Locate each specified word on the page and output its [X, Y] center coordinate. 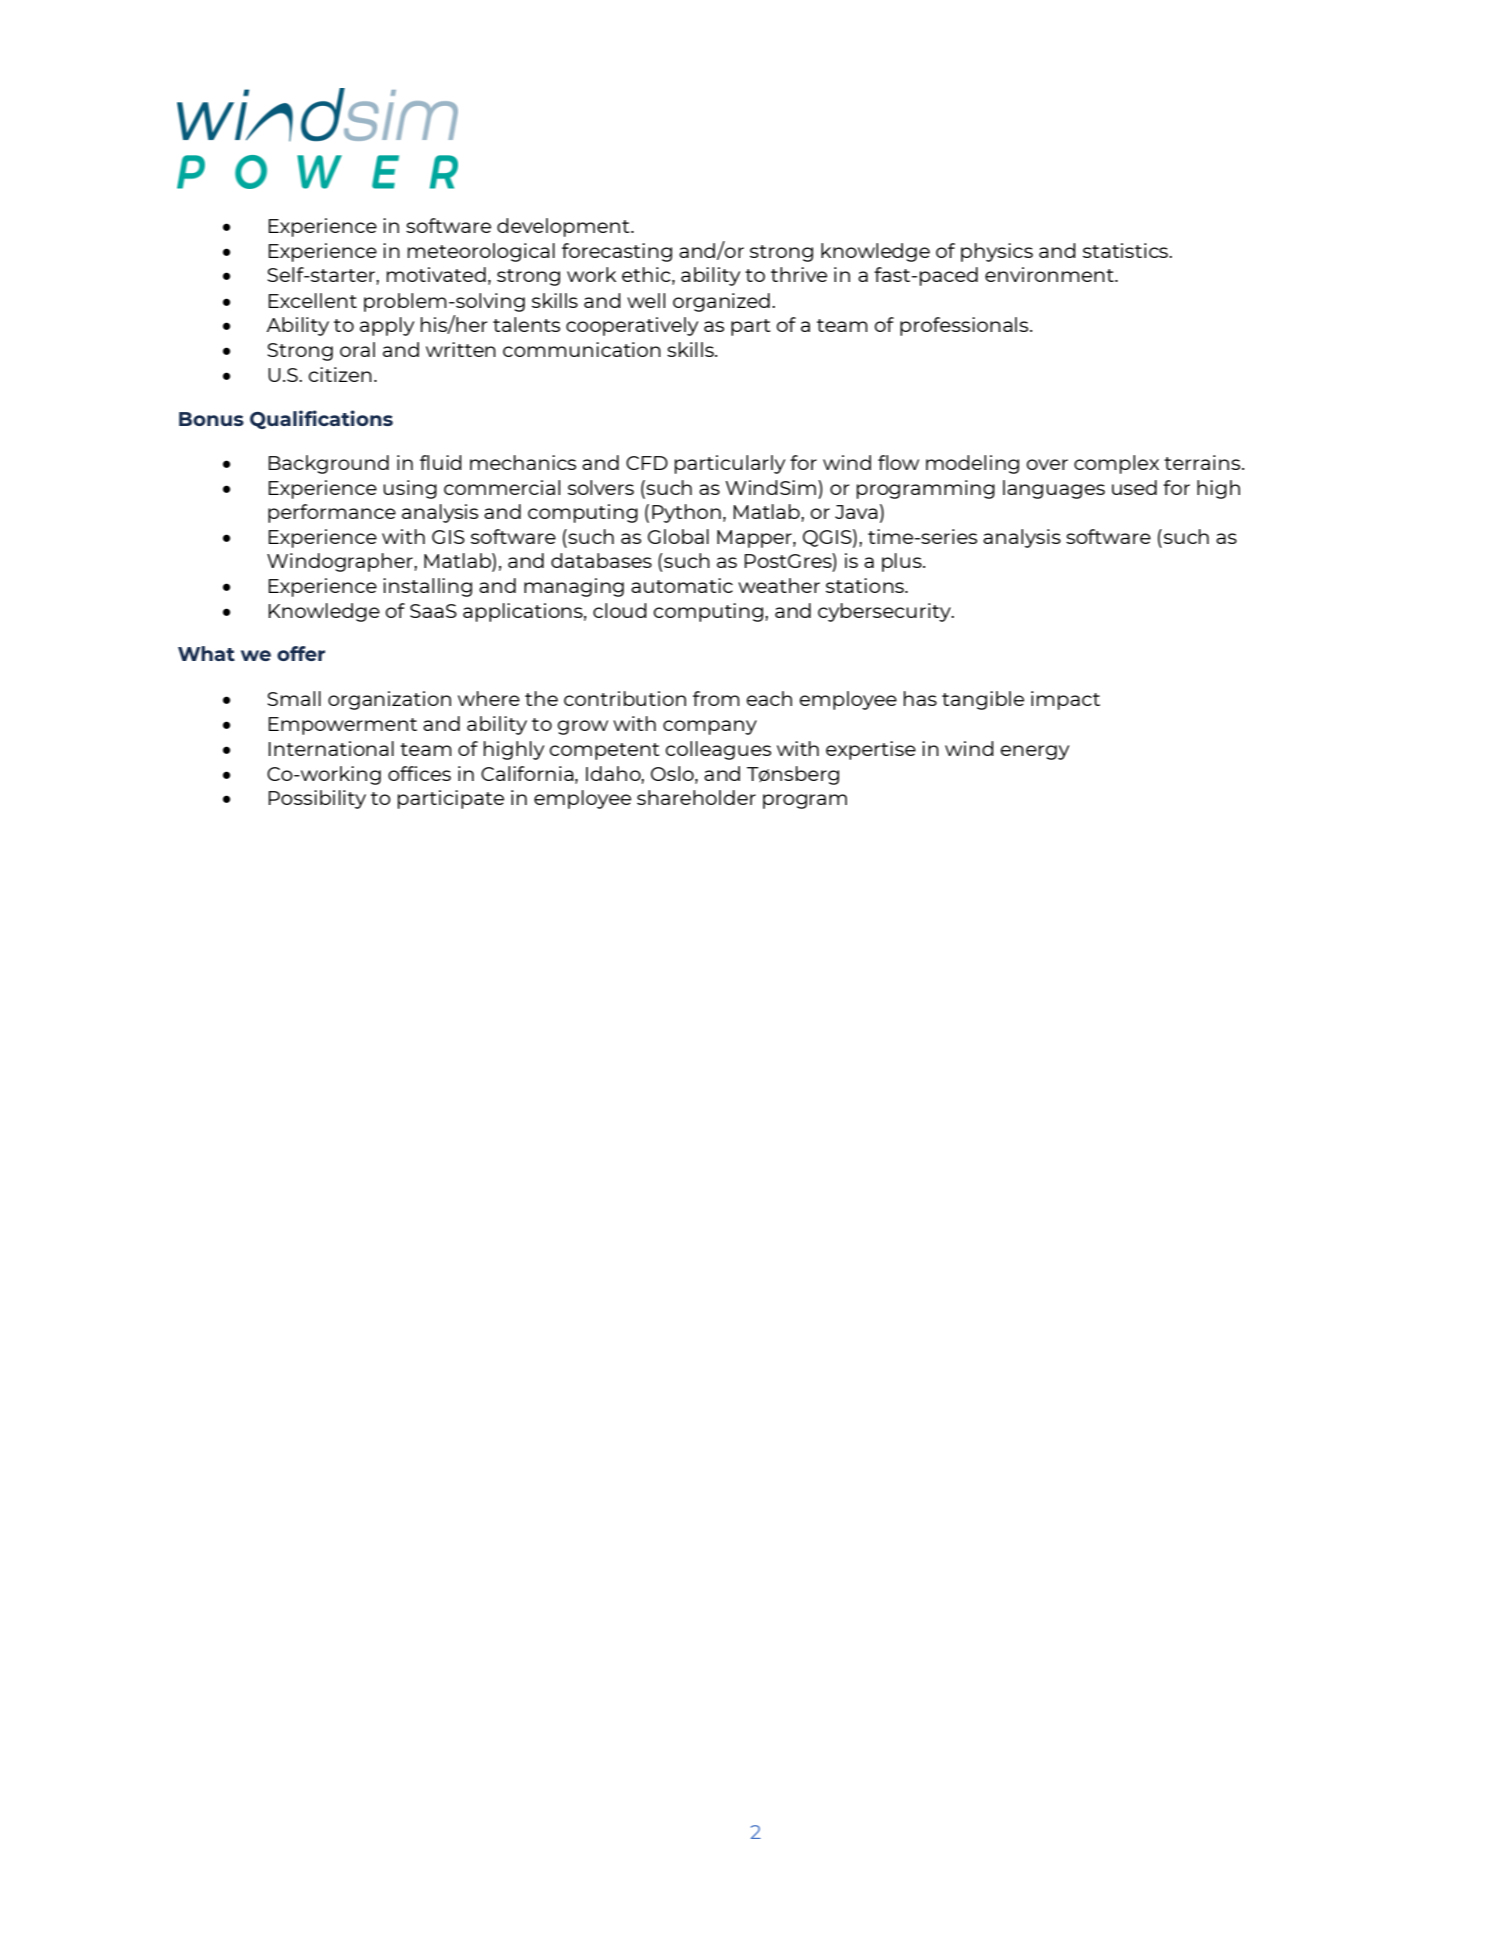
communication [582, 349]
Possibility [317, 799]
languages [1054, 489]
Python [686, 513]
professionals [965, 326]
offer [301, 653]
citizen [340, 374]
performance [332, 513]
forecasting [617, 252]
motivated [436, 274]
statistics [1126, 250]
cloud [620, 610]
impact [1065, 700]
